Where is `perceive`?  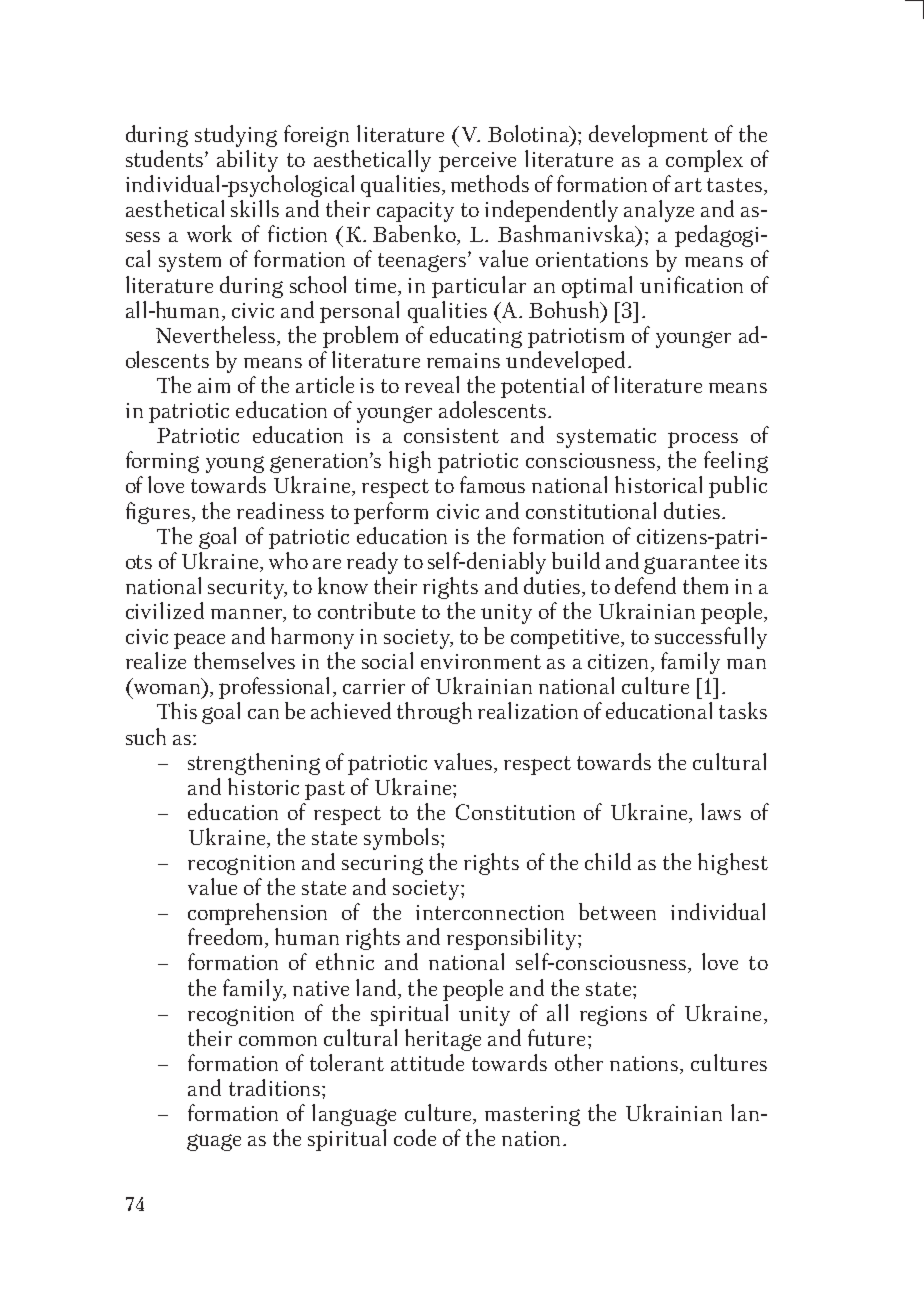
perceive is located at coordinates (477, 162).
